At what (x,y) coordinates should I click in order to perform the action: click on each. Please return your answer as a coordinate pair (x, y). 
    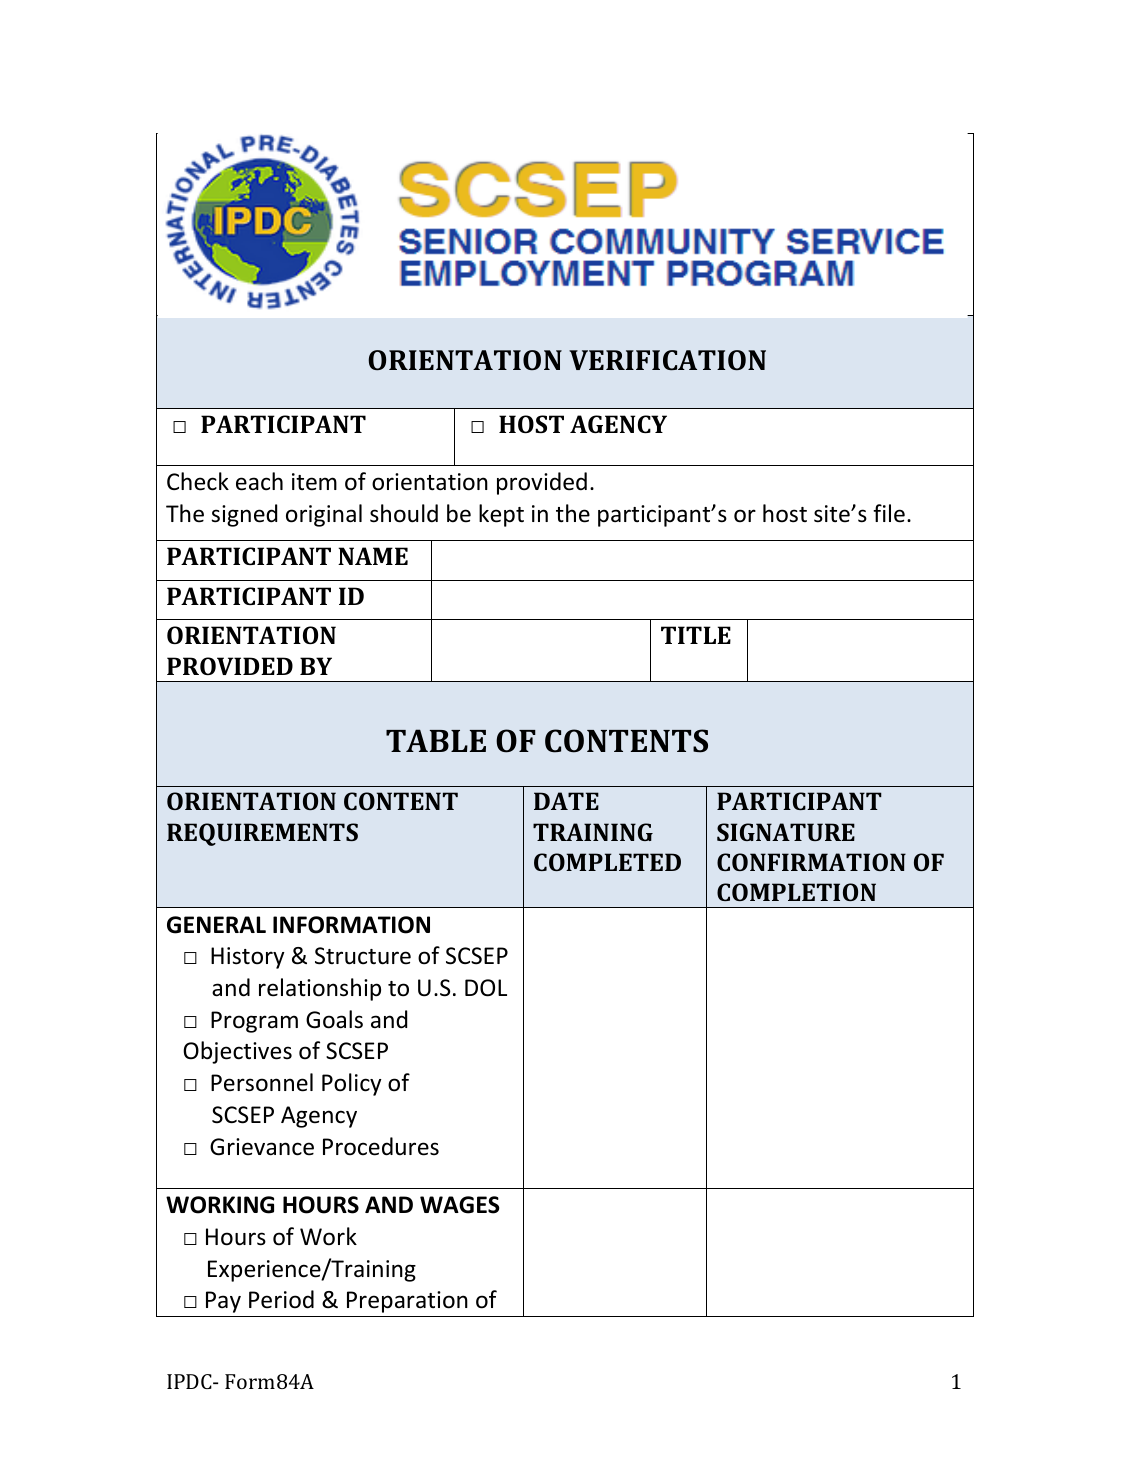
    Looking at the image, I should click on (259, 481).
